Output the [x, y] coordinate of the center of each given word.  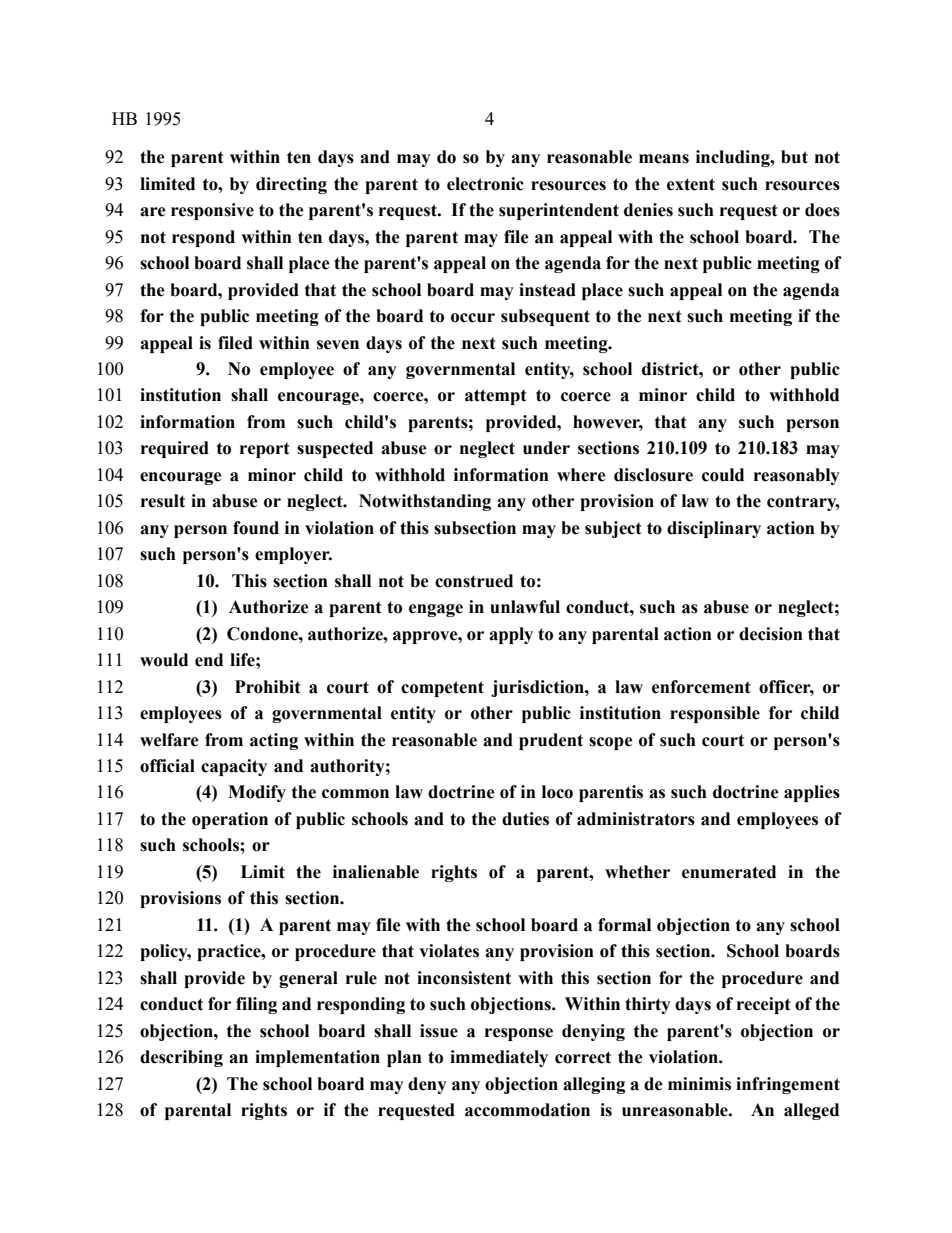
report [265, 450]
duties [525, 819]
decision [771, 634]
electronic [485, 184]
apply [511, 635]
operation [230, 820]
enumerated [729, 872]
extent [691, 184]
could [723, 475]
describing [181, 1058]
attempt [496, 397]
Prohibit [268, 687]
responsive [212, 211]
